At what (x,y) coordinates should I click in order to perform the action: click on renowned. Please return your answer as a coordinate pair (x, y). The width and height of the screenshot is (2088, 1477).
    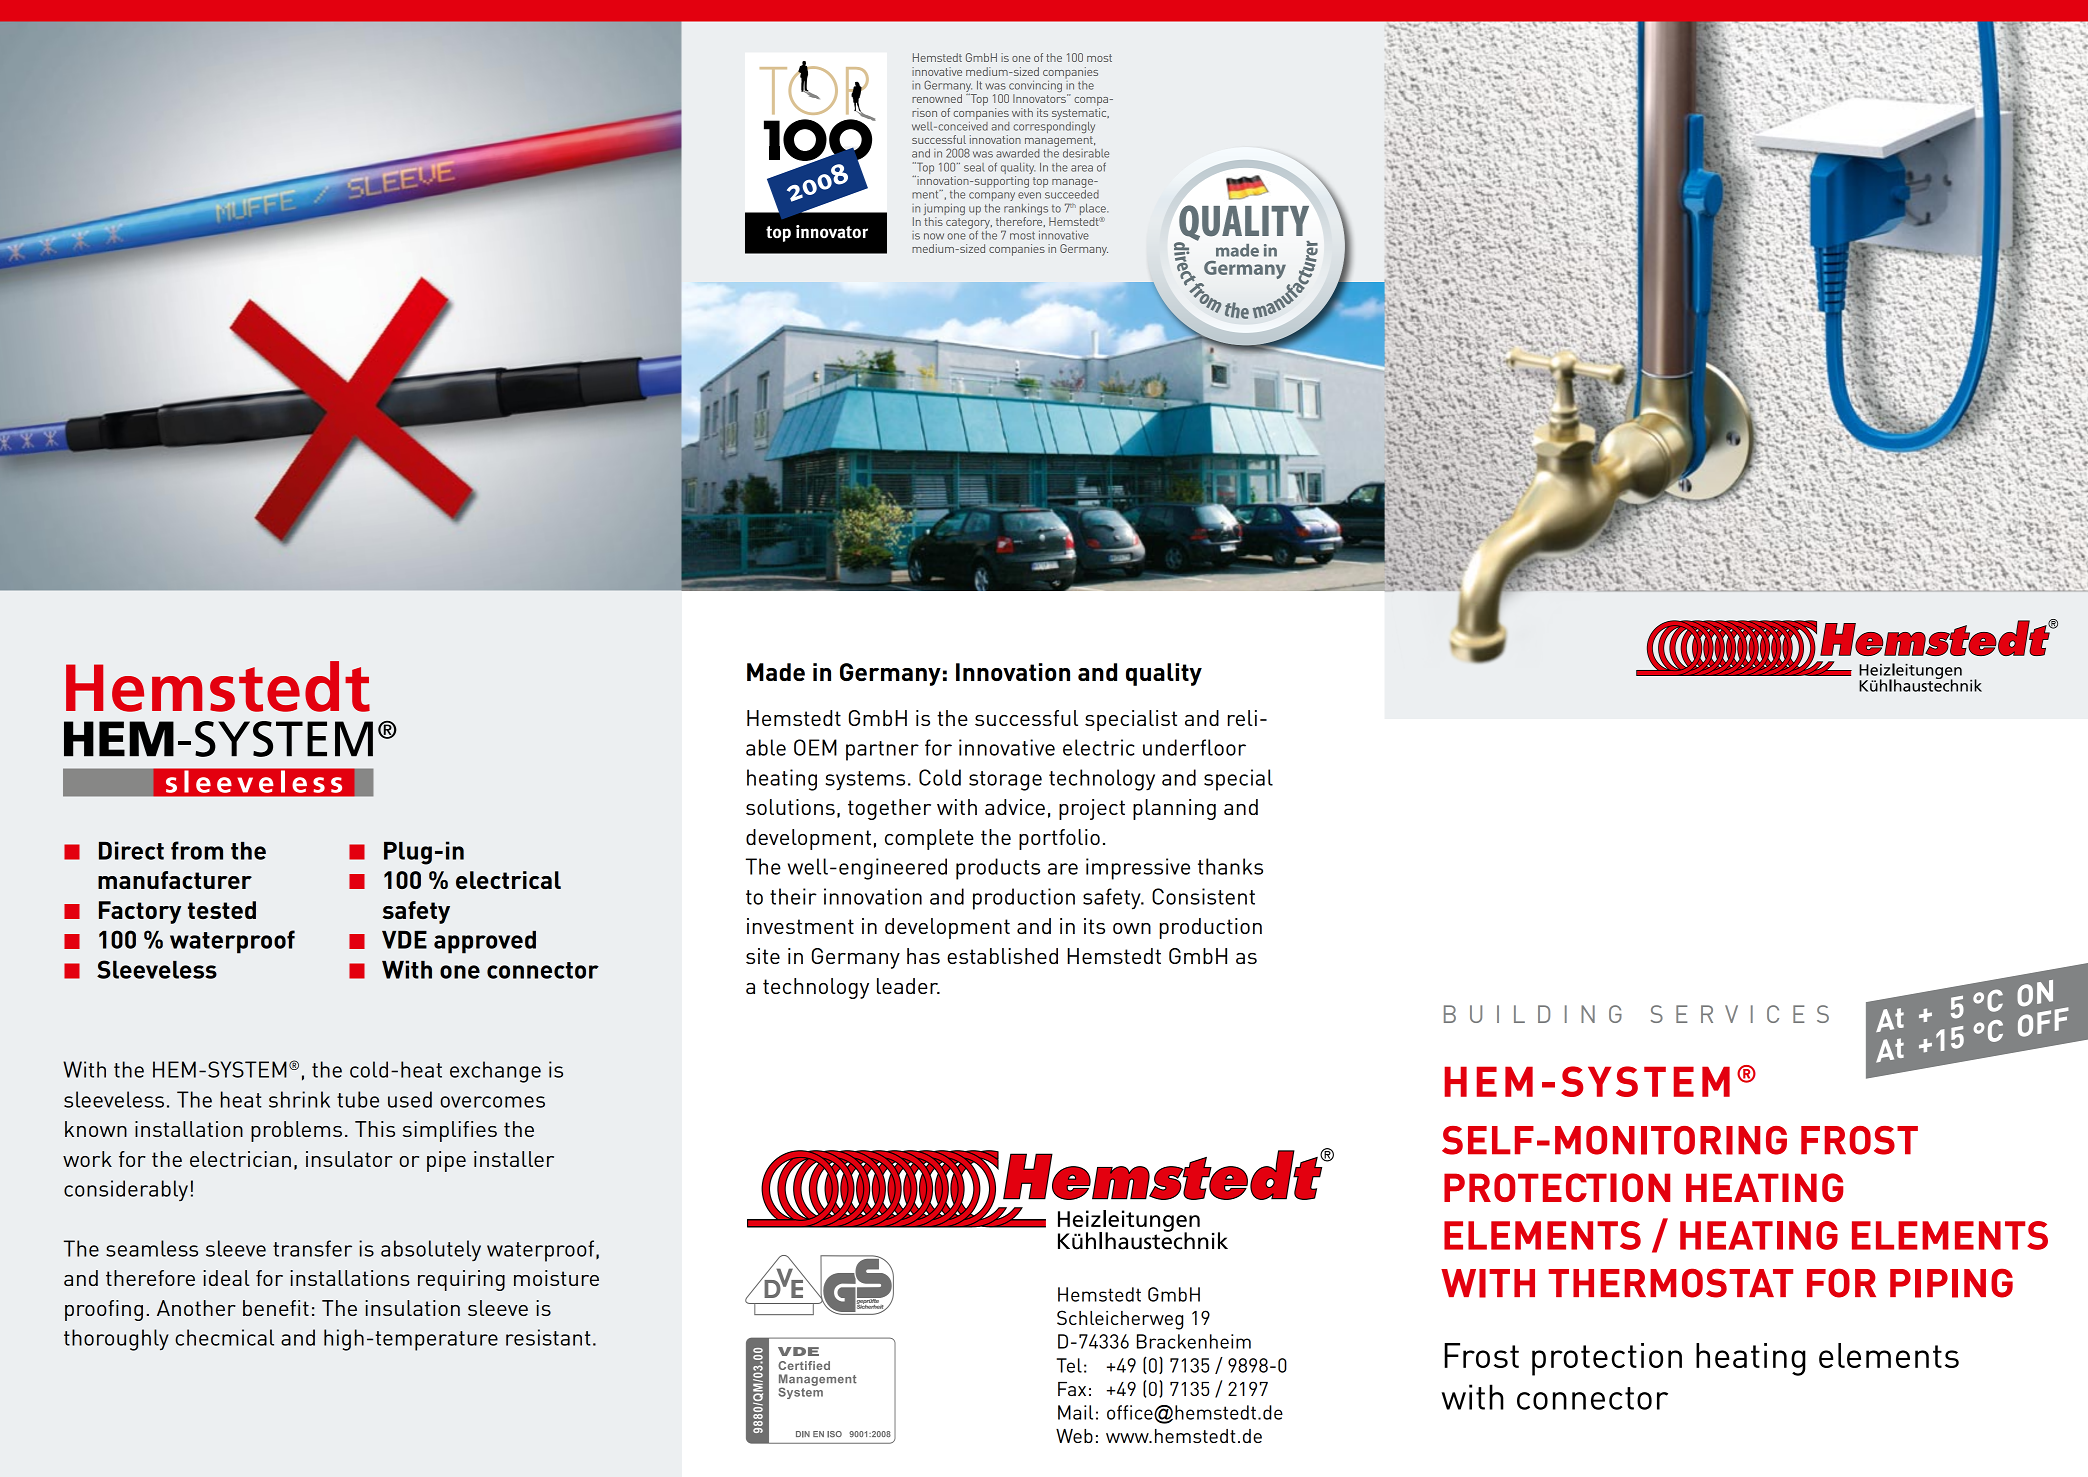
    Looking at the image, I should click on (937, 98).
